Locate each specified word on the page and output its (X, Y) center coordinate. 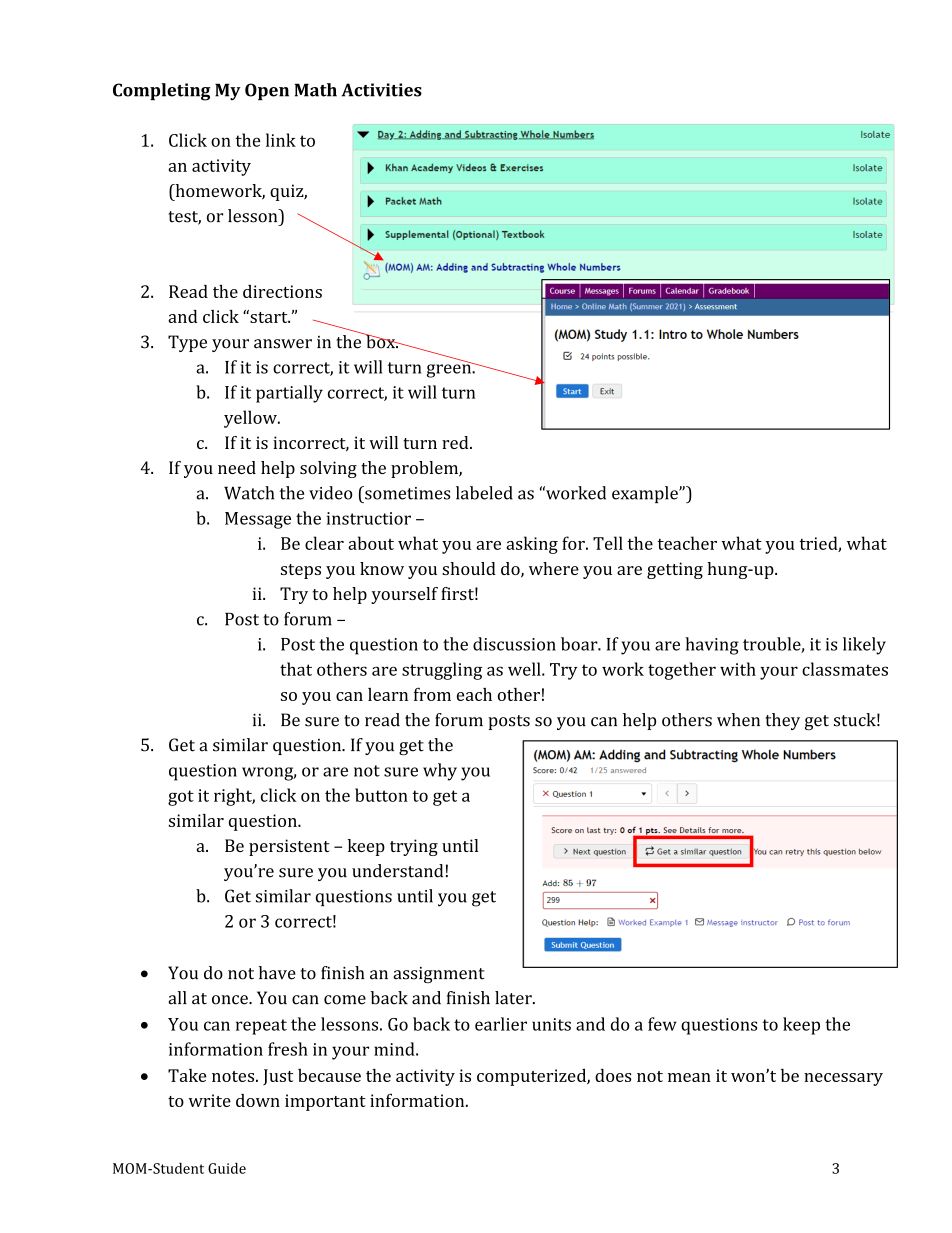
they (782, 721)
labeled (484, 493)
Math (315, 90)
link (281, 140)
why (440, 772)
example (646, 494)
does (613, 1075)
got (181, 798)
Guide (227, 1168)
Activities (382, 90)
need (237, 467)
